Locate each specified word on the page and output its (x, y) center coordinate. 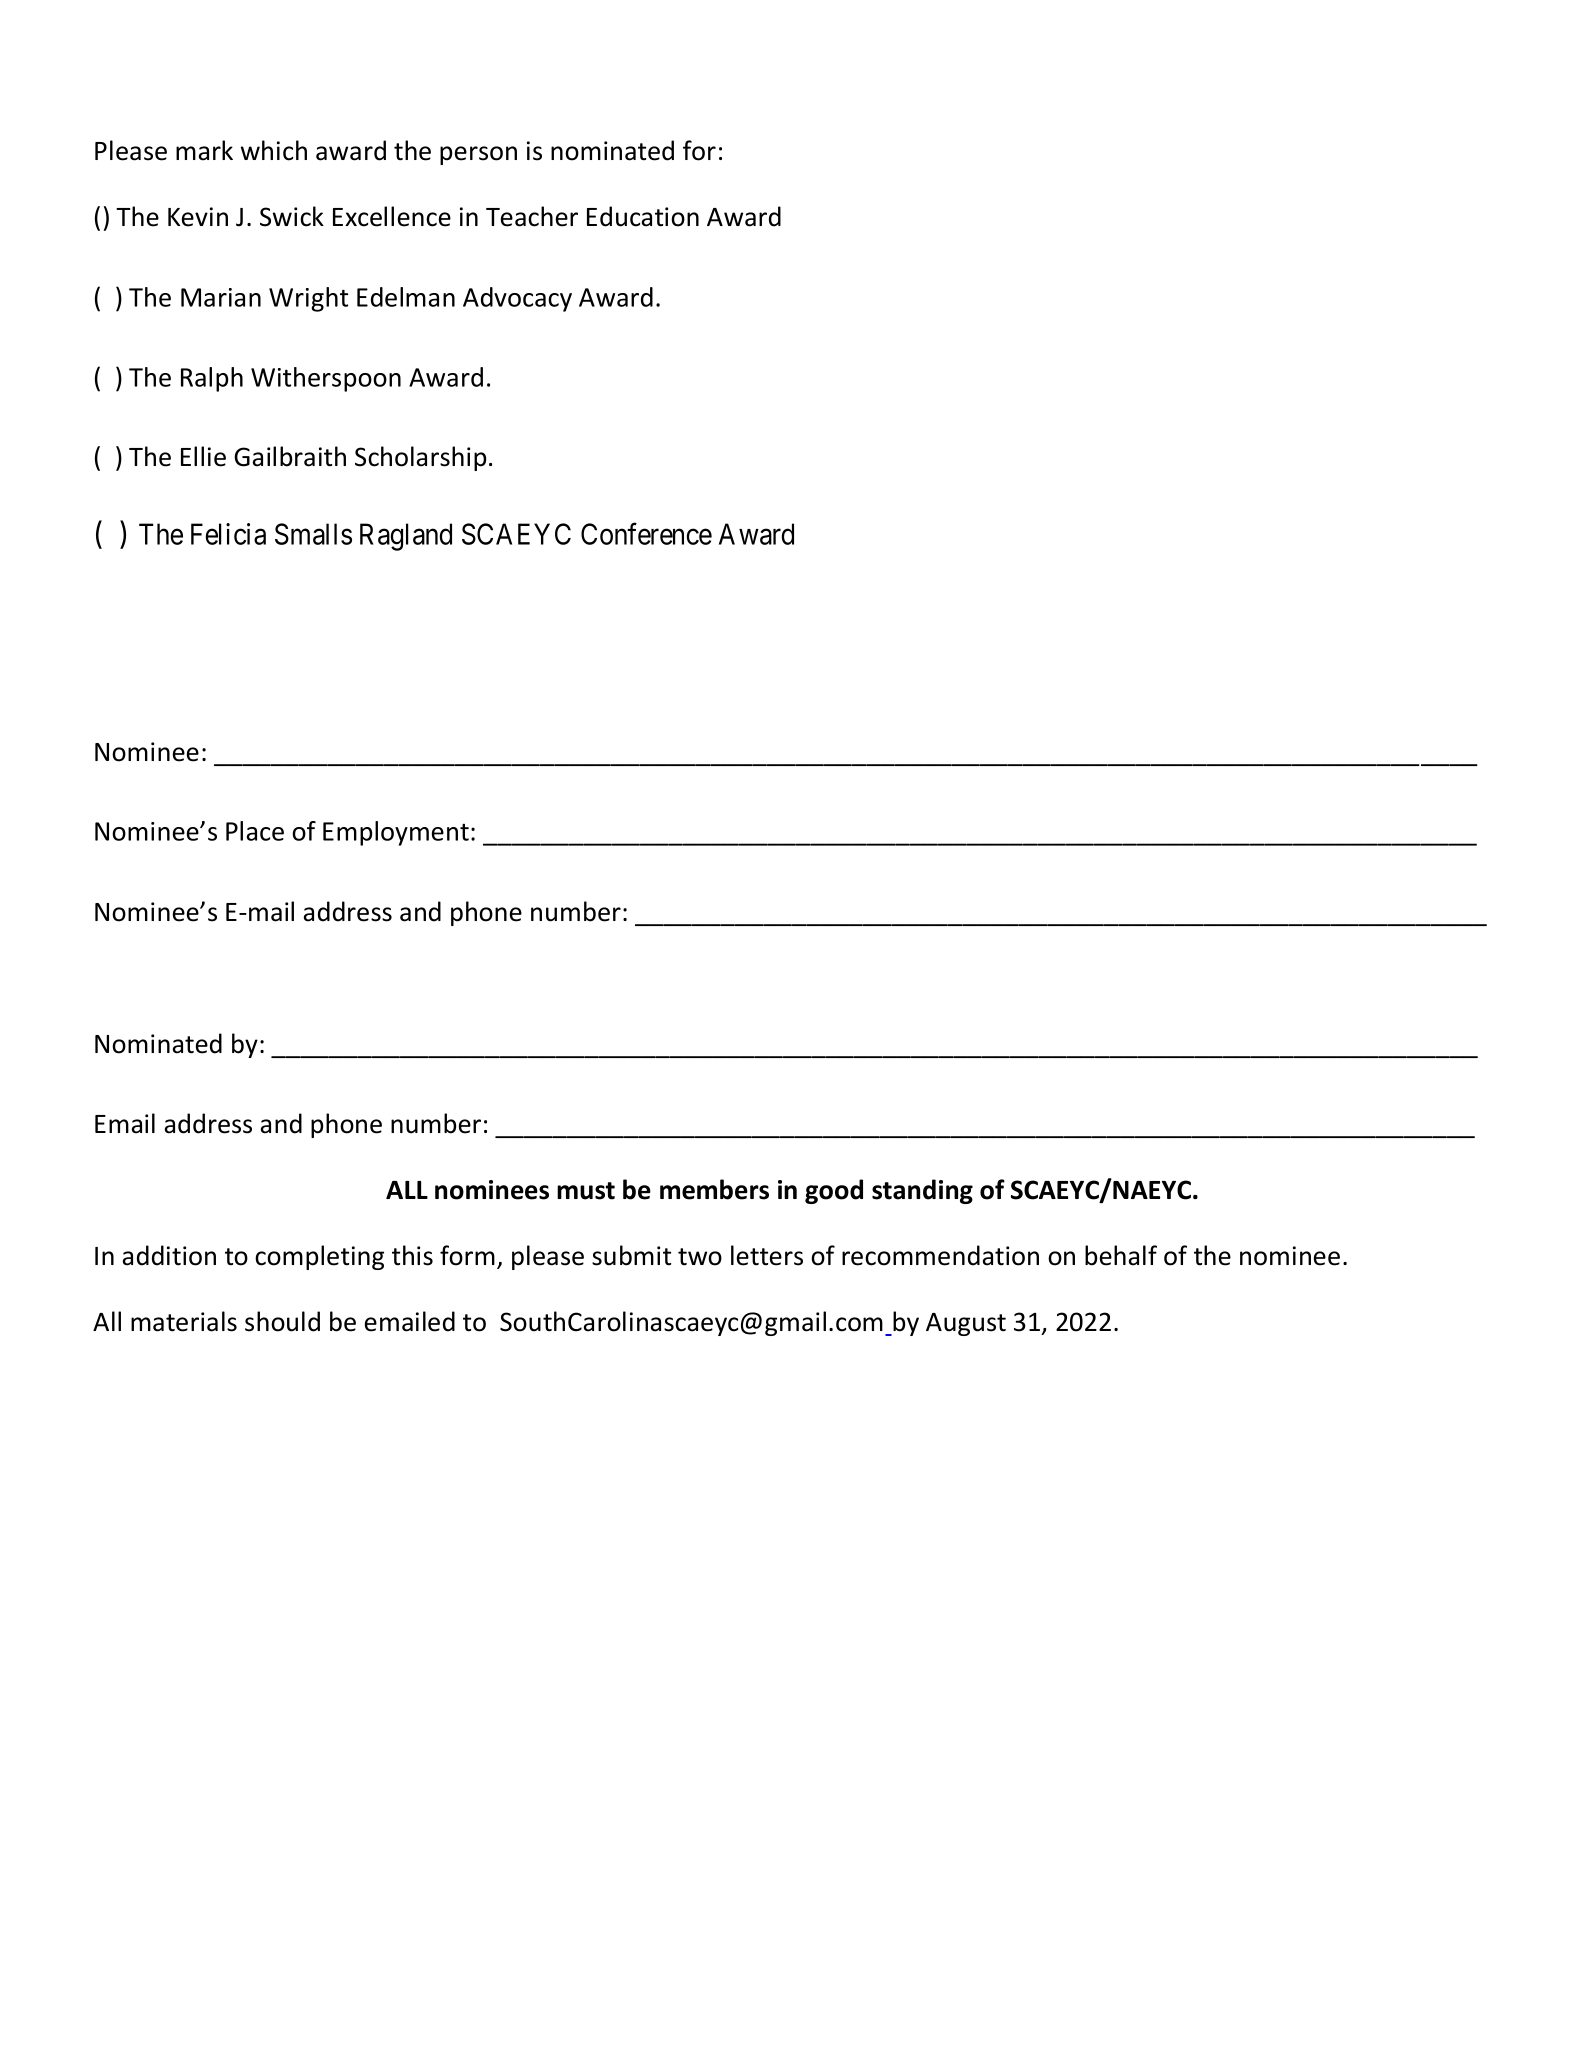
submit (631, 1255)
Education (643, 216)
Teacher (532, 216)
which (274, 150)
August (966, 1324)
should (282, 1321)
